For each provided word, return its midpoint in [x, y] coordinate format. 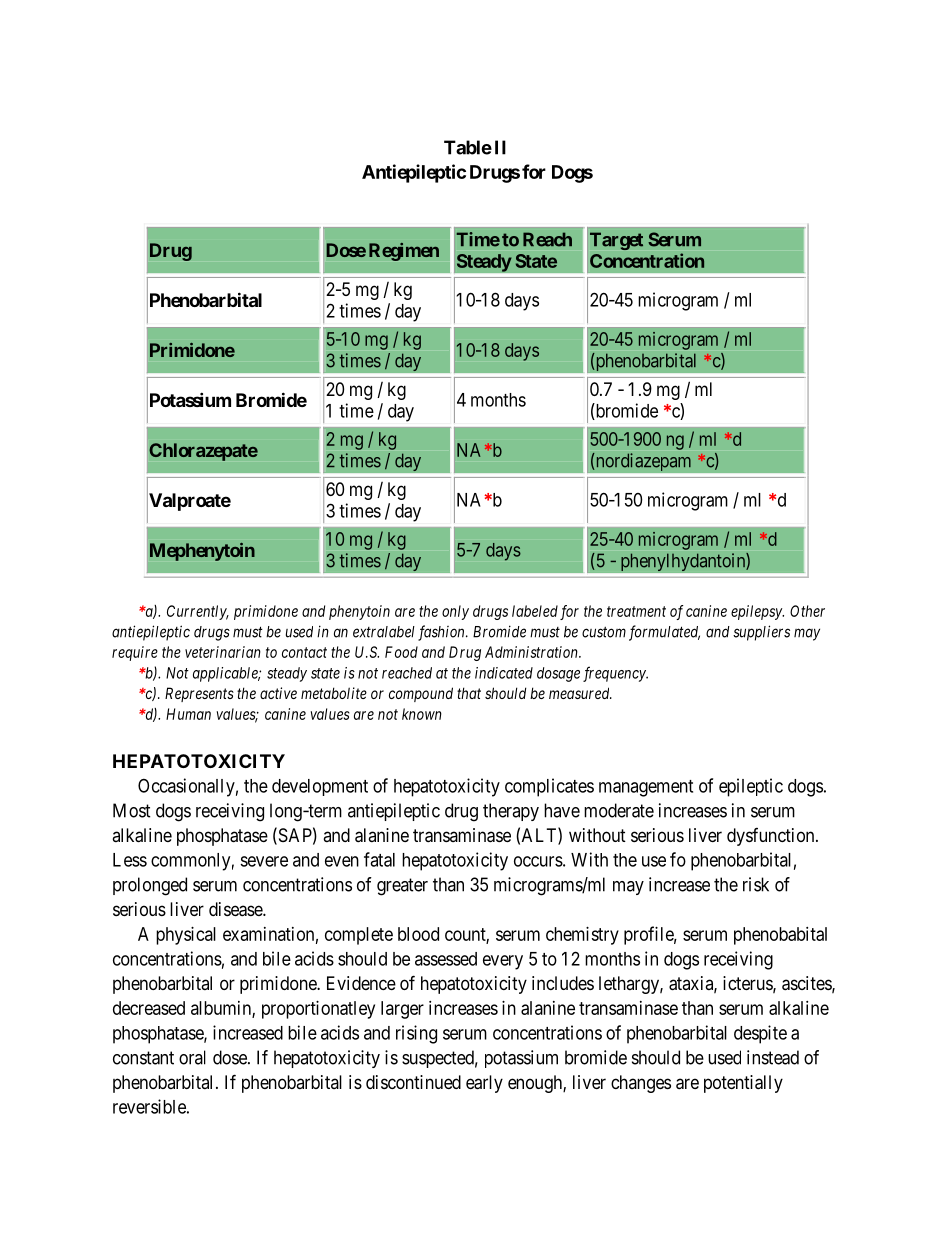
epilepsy [757, 612]
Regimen [404, 252]
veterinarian [223, 652]
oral [192, 1057]
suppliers [761, 633]
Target [616, 241]
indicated [504, 673]
